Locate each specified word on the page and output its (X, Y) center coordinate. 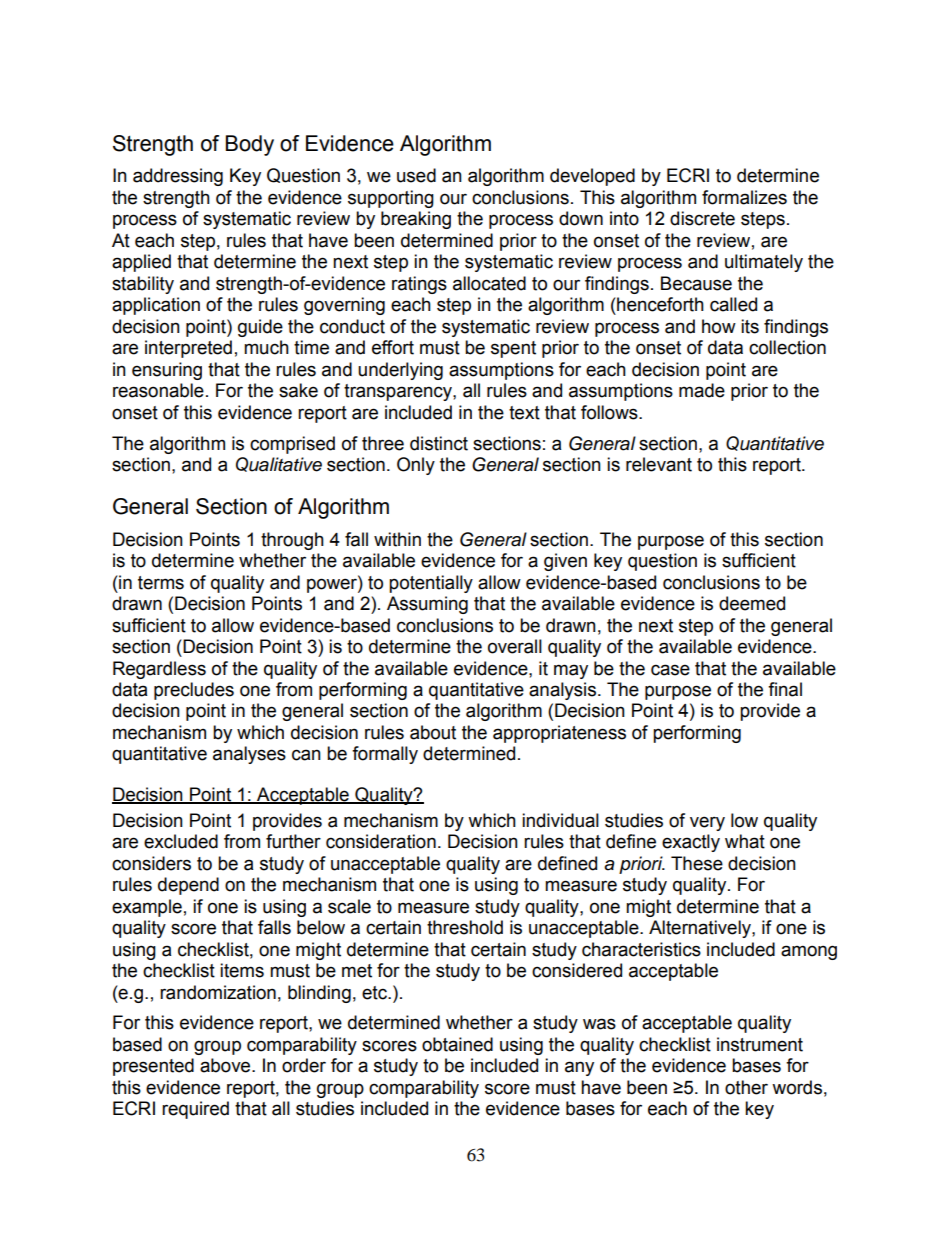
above (226, 1065)
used (416, 175)
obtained (457, 1044)
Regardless (159, 670)
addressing (178, 177)
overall (515, 646)
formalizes (744, 197)
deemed (752, 603)
